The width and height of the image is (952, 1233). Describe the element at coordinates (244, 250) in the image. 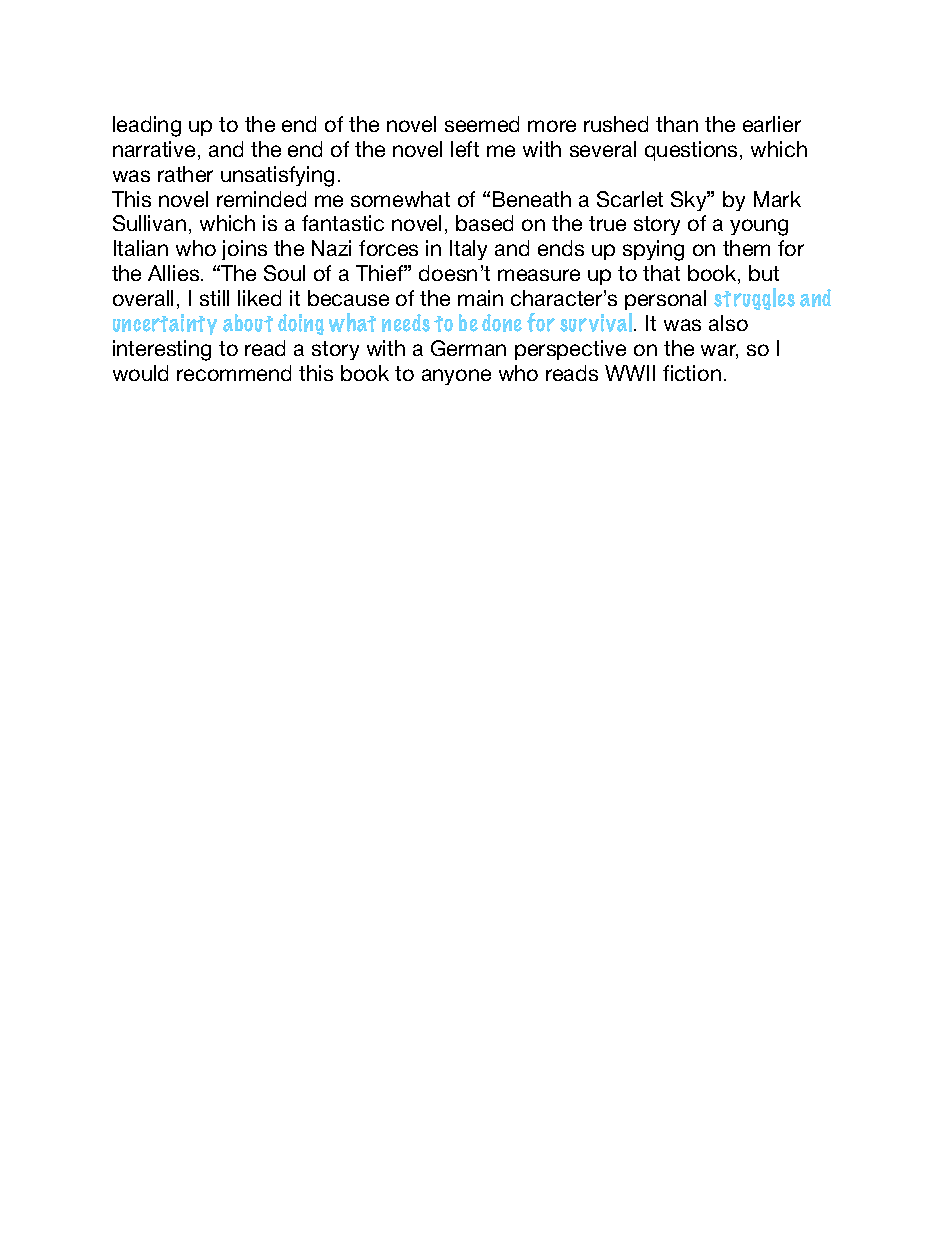

I see `joins` at that location.
